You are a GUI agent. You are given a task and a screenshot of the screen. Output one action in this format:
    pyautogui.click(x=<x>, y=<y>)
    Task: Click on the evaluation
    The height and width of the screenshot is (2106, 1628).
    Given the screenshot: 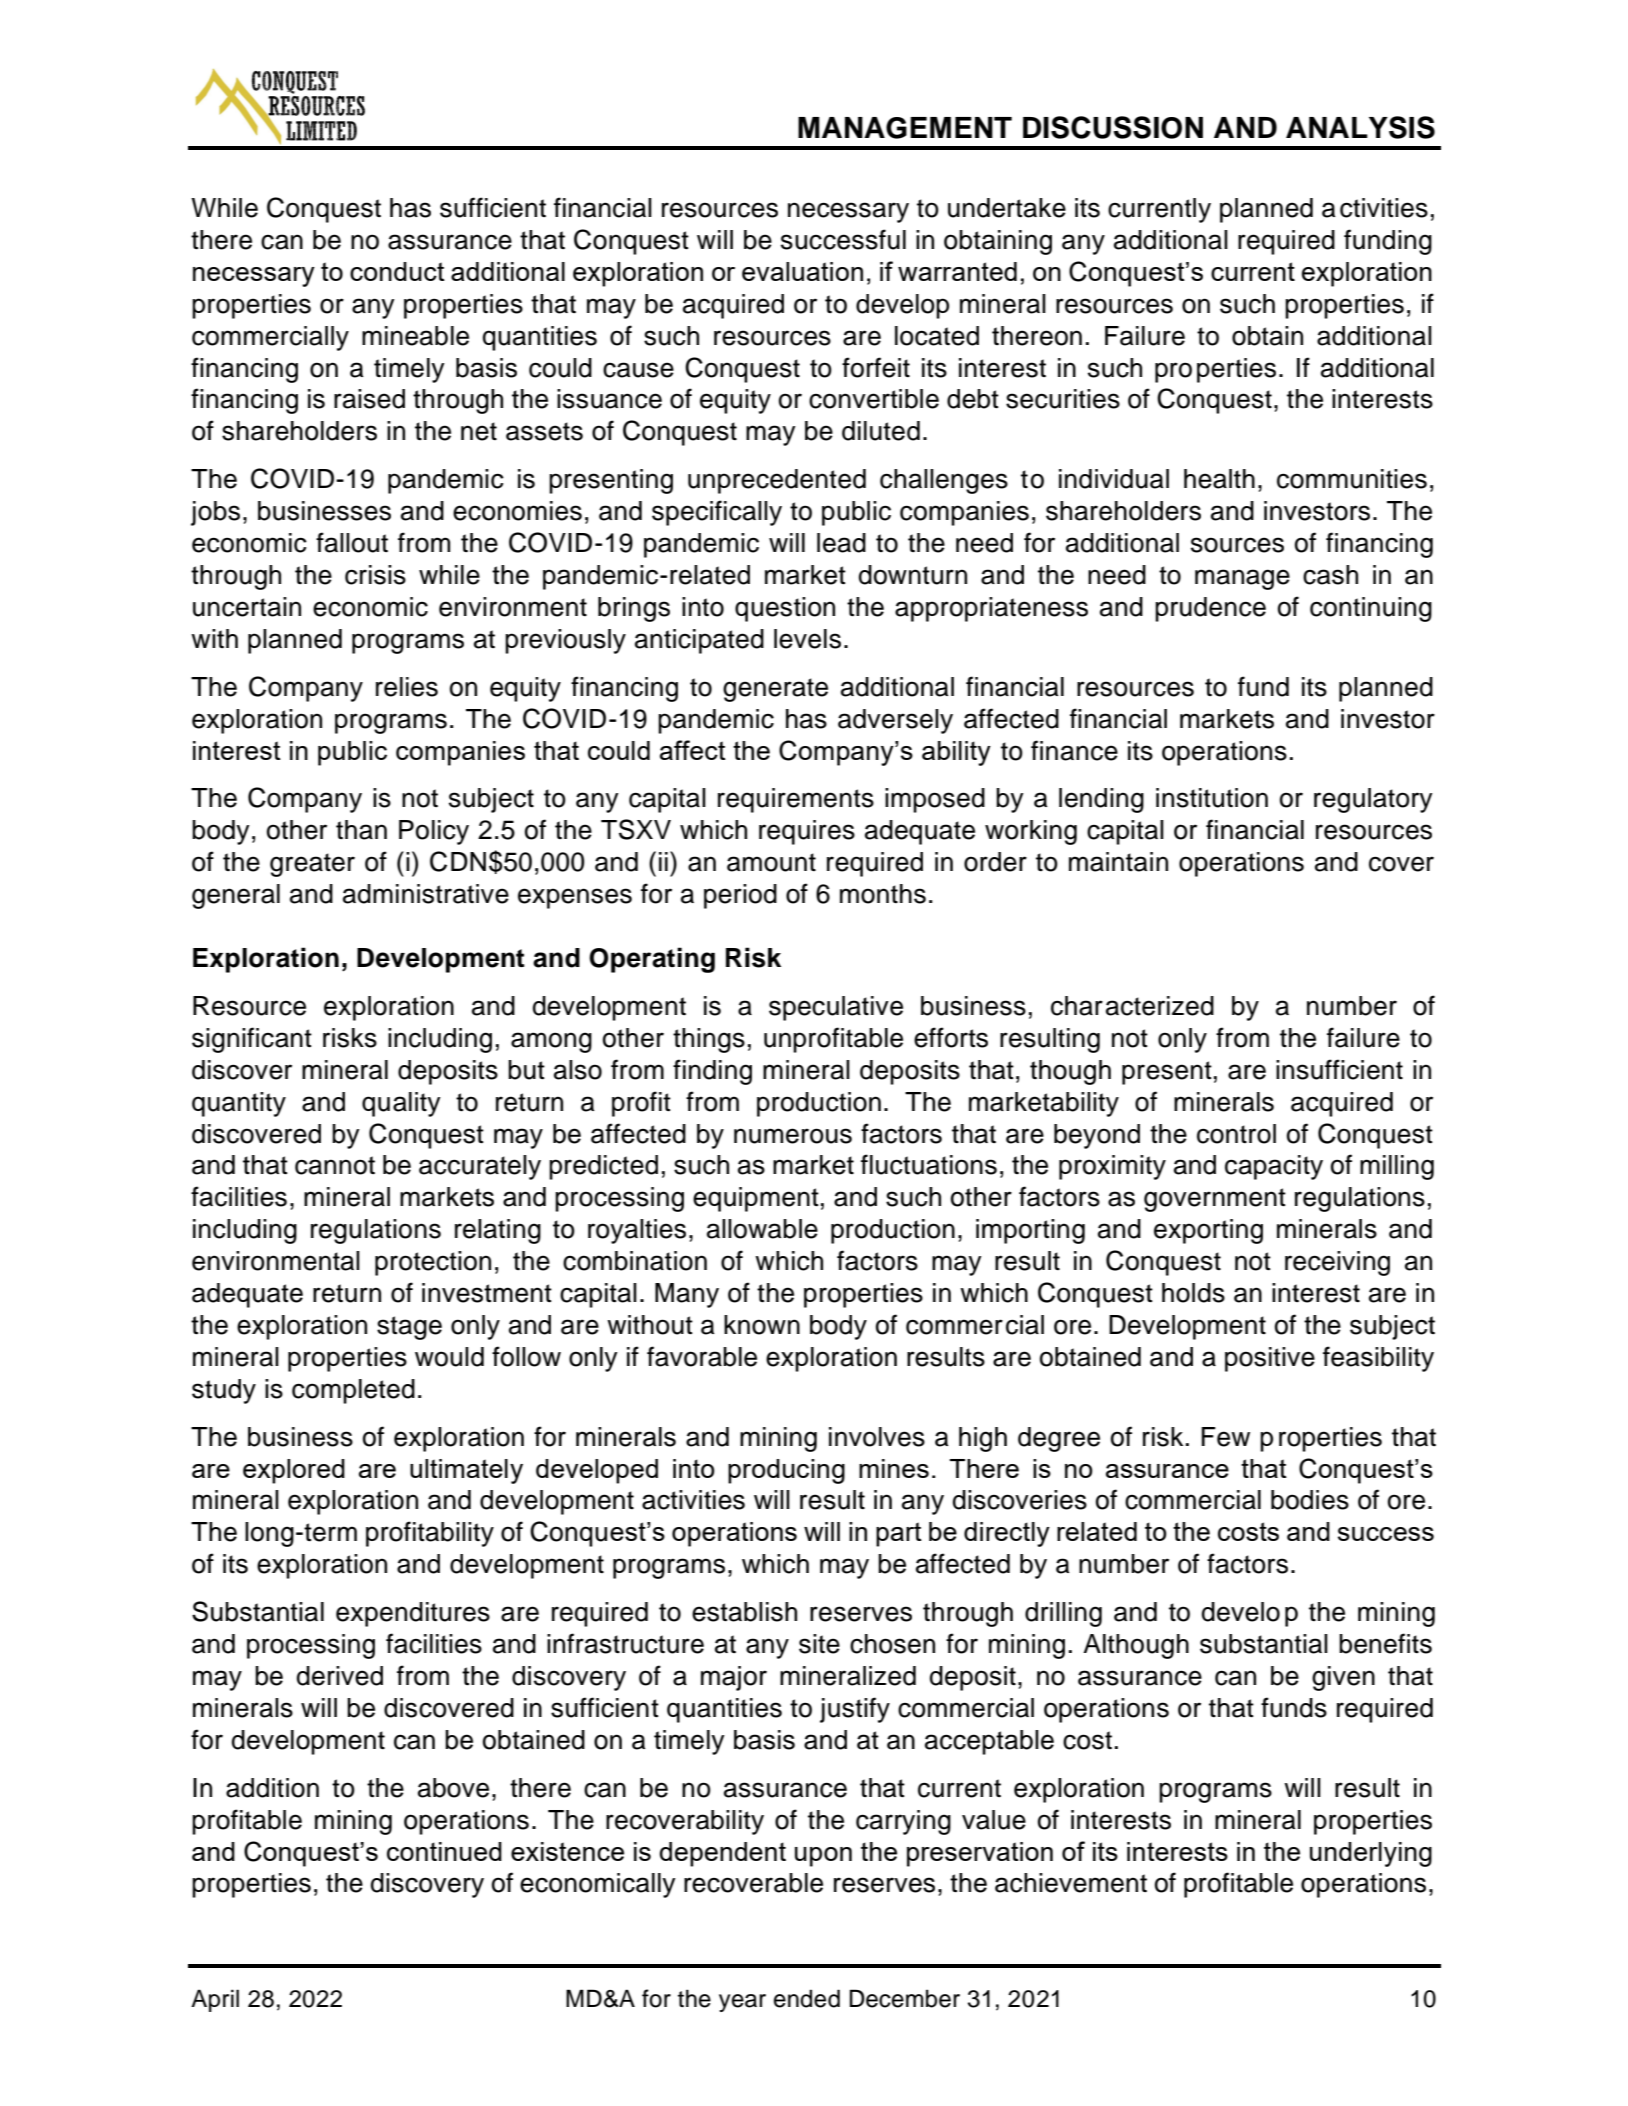 What is the action you would take?
    pyautogui.click(x=802, y=271)
